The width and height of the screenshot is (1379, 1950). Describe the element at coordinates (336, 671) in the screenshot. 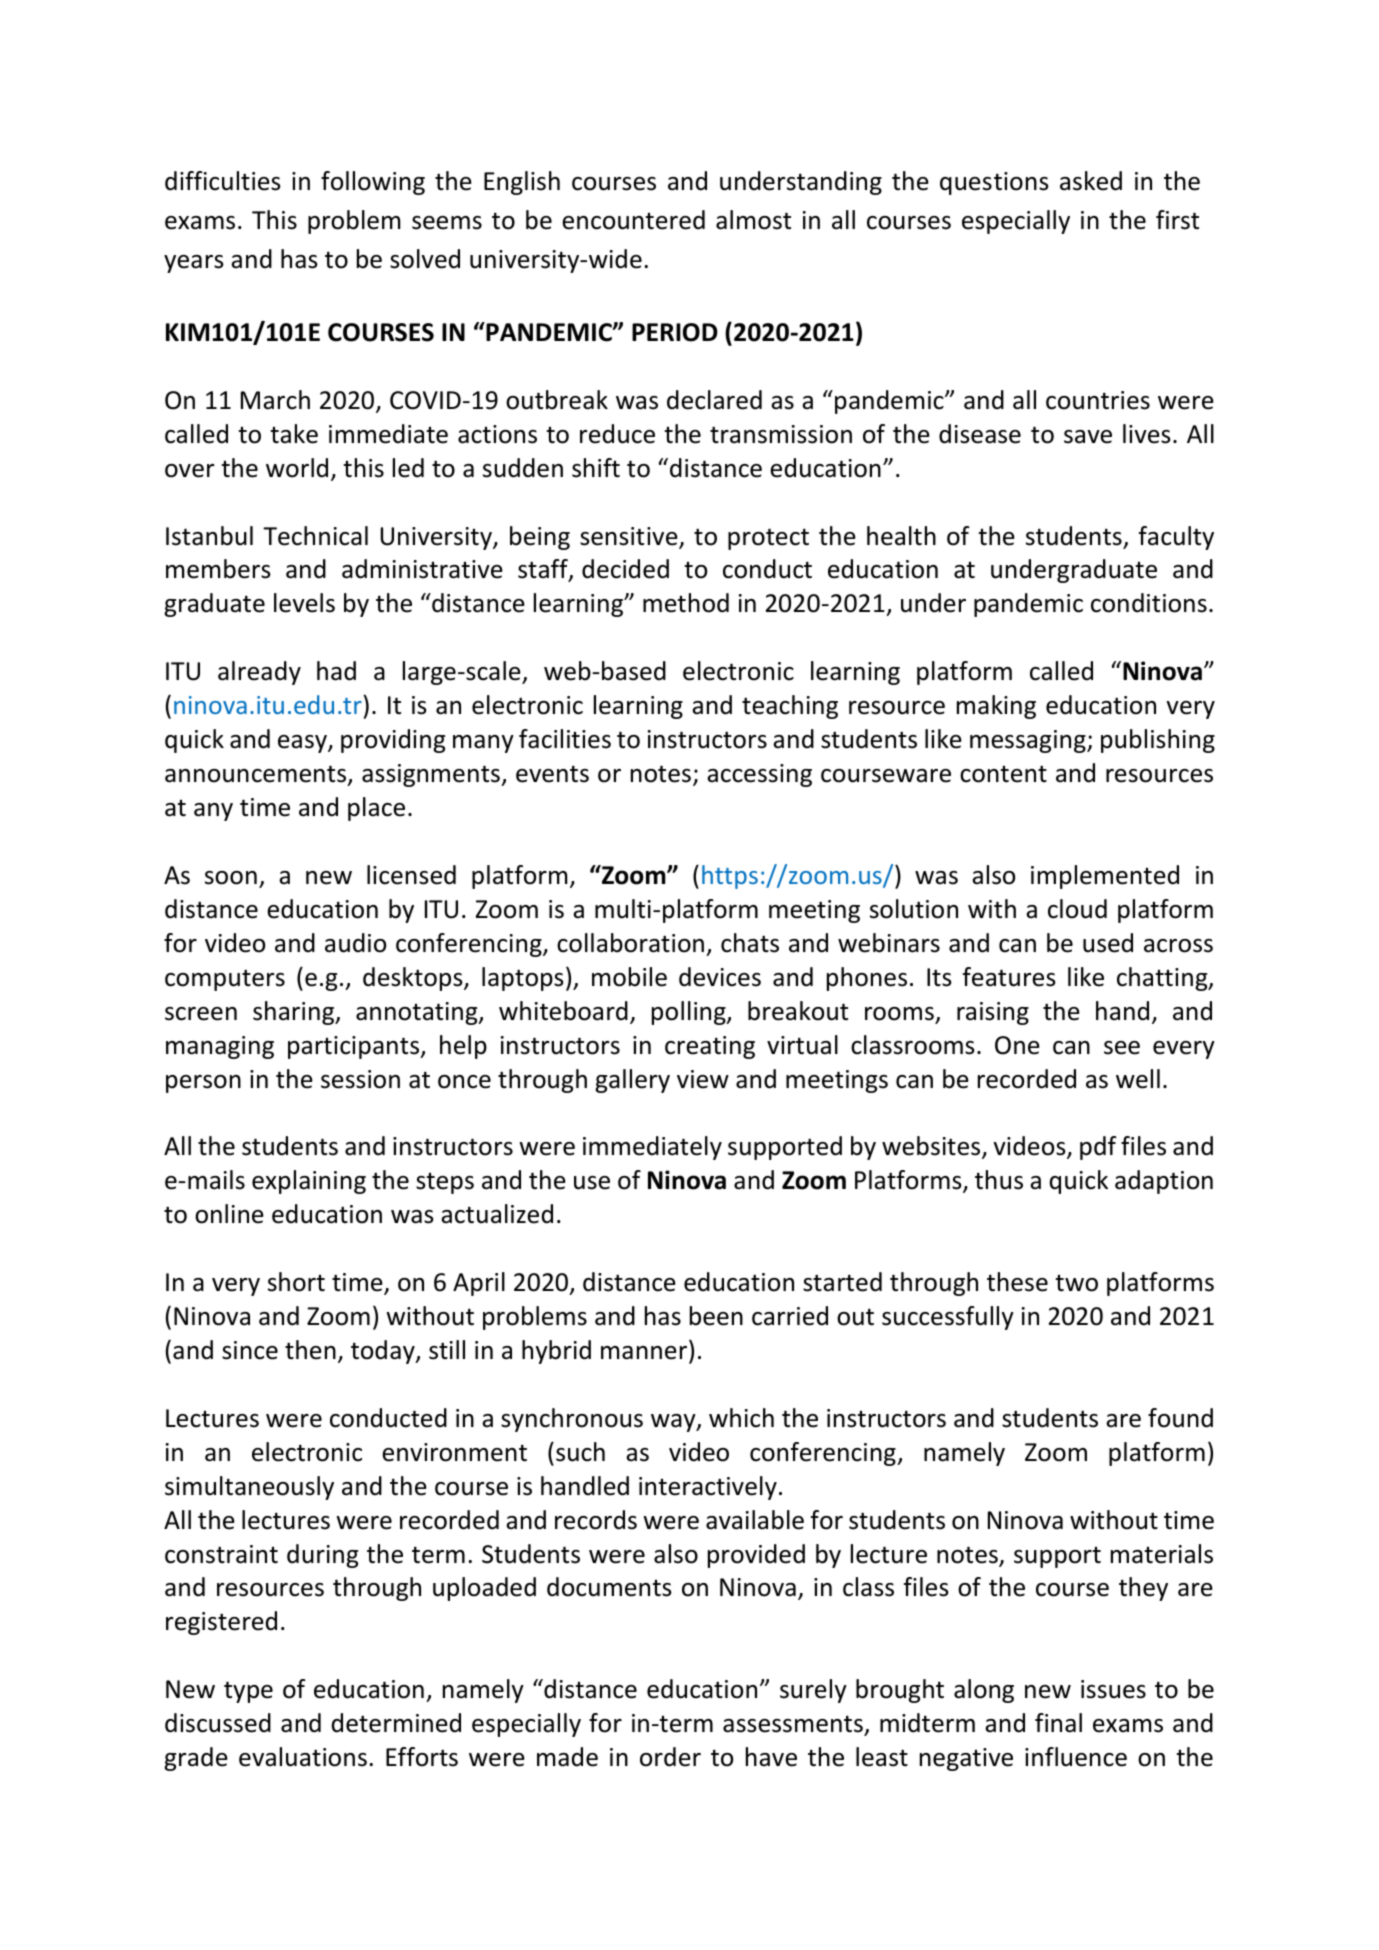

I see `had` at that location.
